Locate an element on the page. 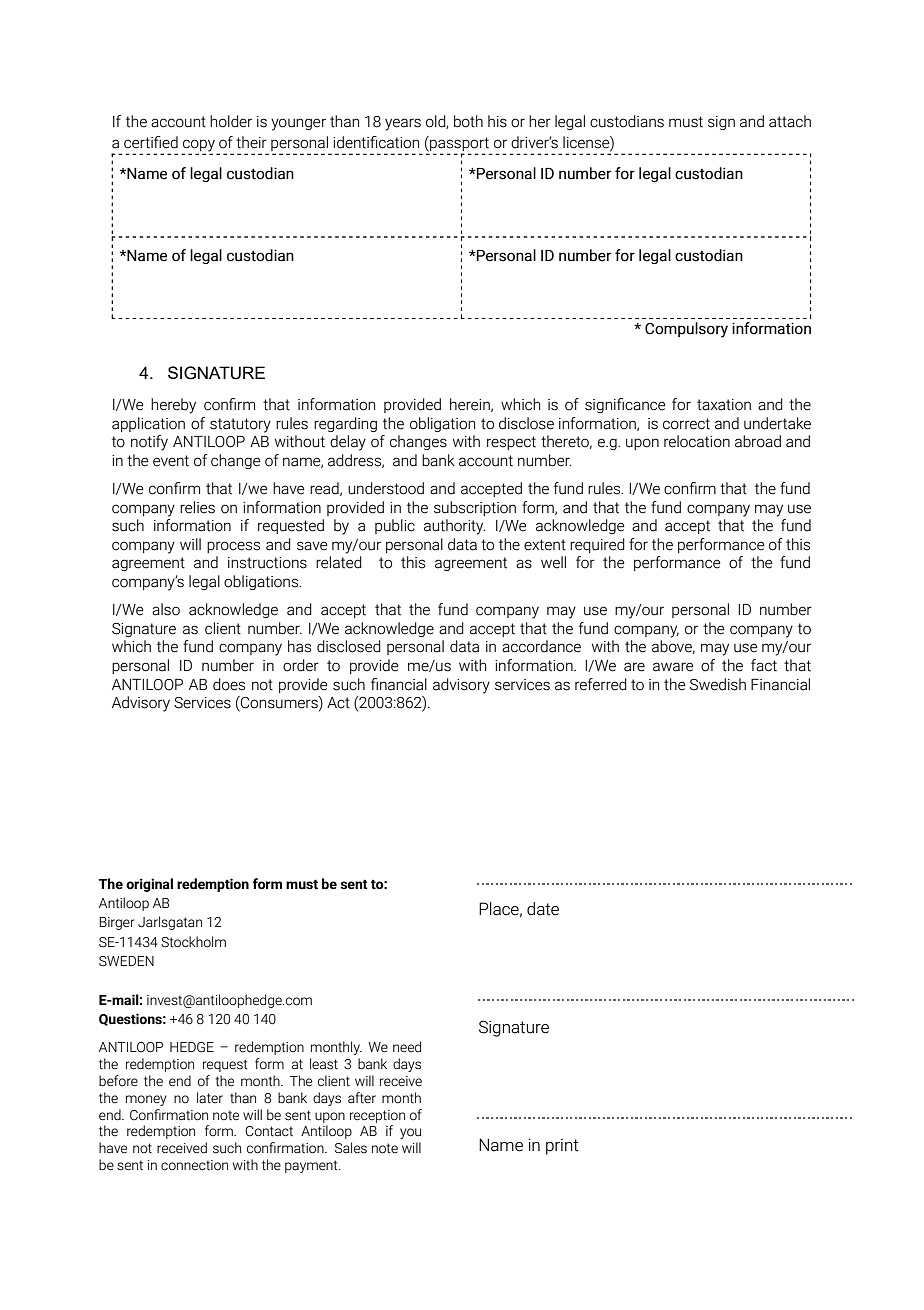 The image size is (924, 1310). reception is located at coordinates (377, 1116).
